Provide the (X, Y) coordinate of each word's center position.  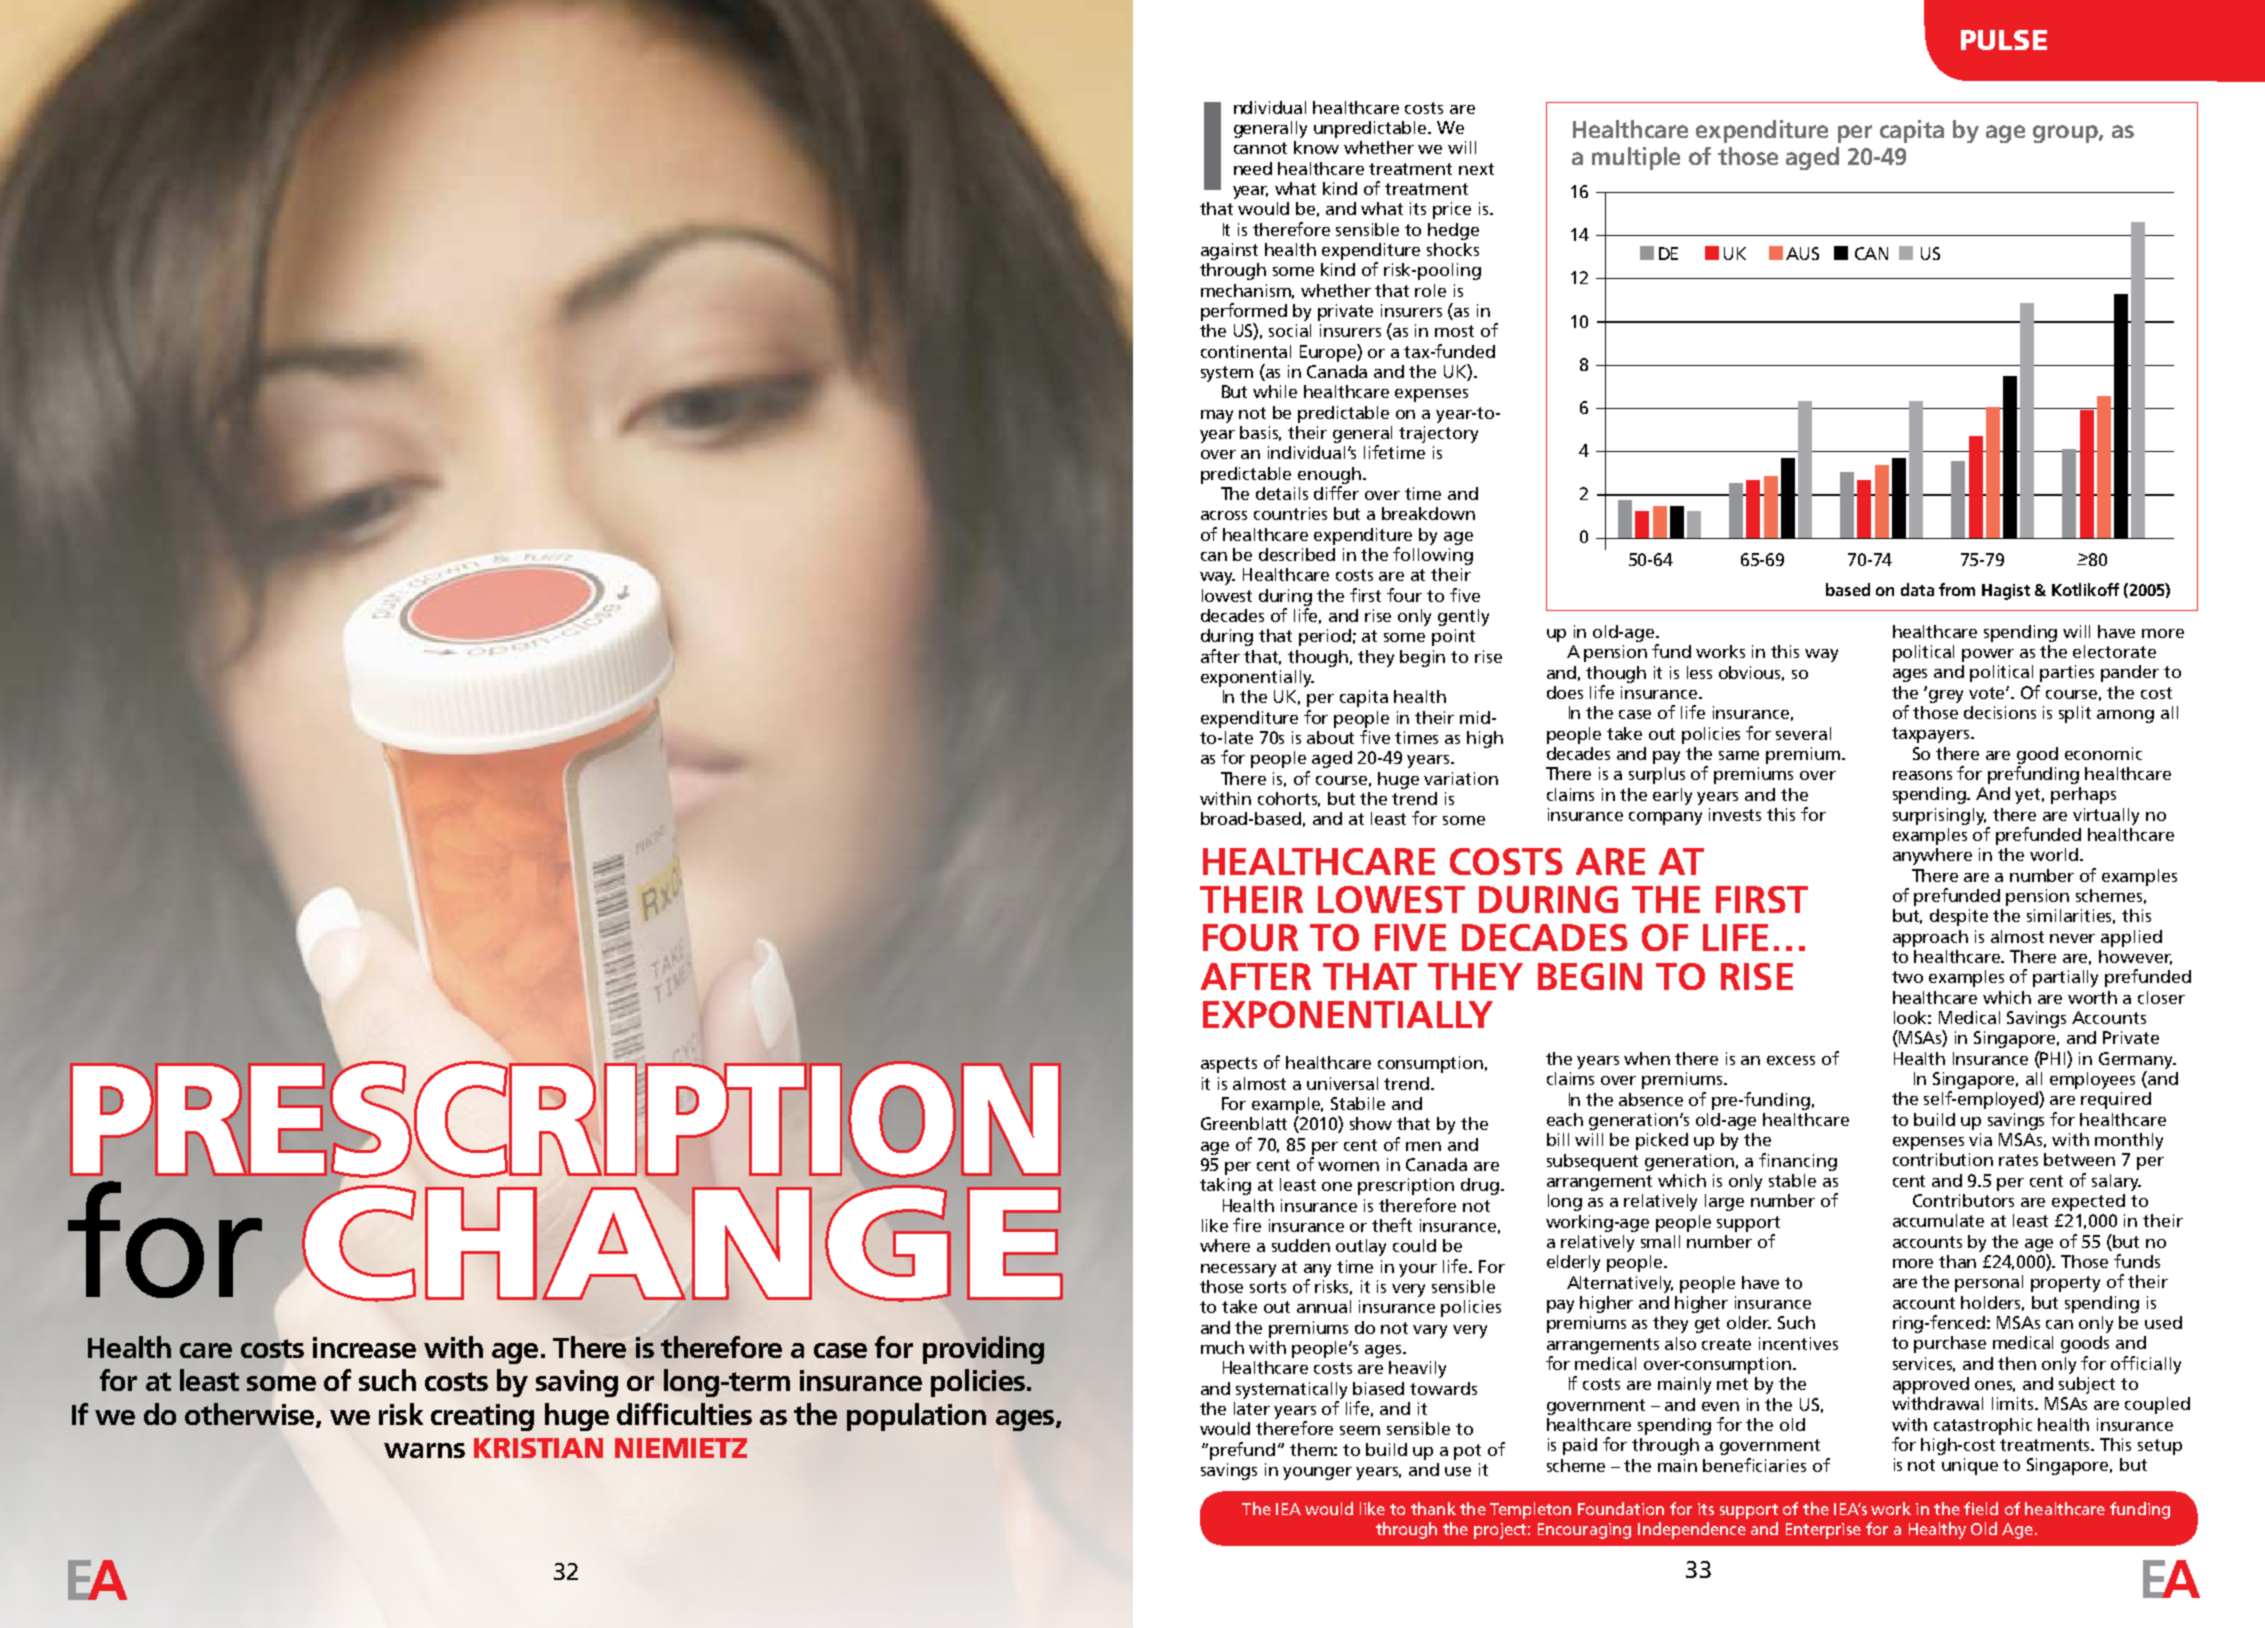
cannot (1260, 148)
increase (364, 1347)
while (1275, 391)
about (1330, 737)
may (1217, 416)
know (1316, 147)
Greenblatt (1244, 1123)
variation (1461, 778)
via (1980, 1139)
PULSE (2004, 40)
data (1917, 589)
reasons (1922, 775)
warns (424, 1450)
